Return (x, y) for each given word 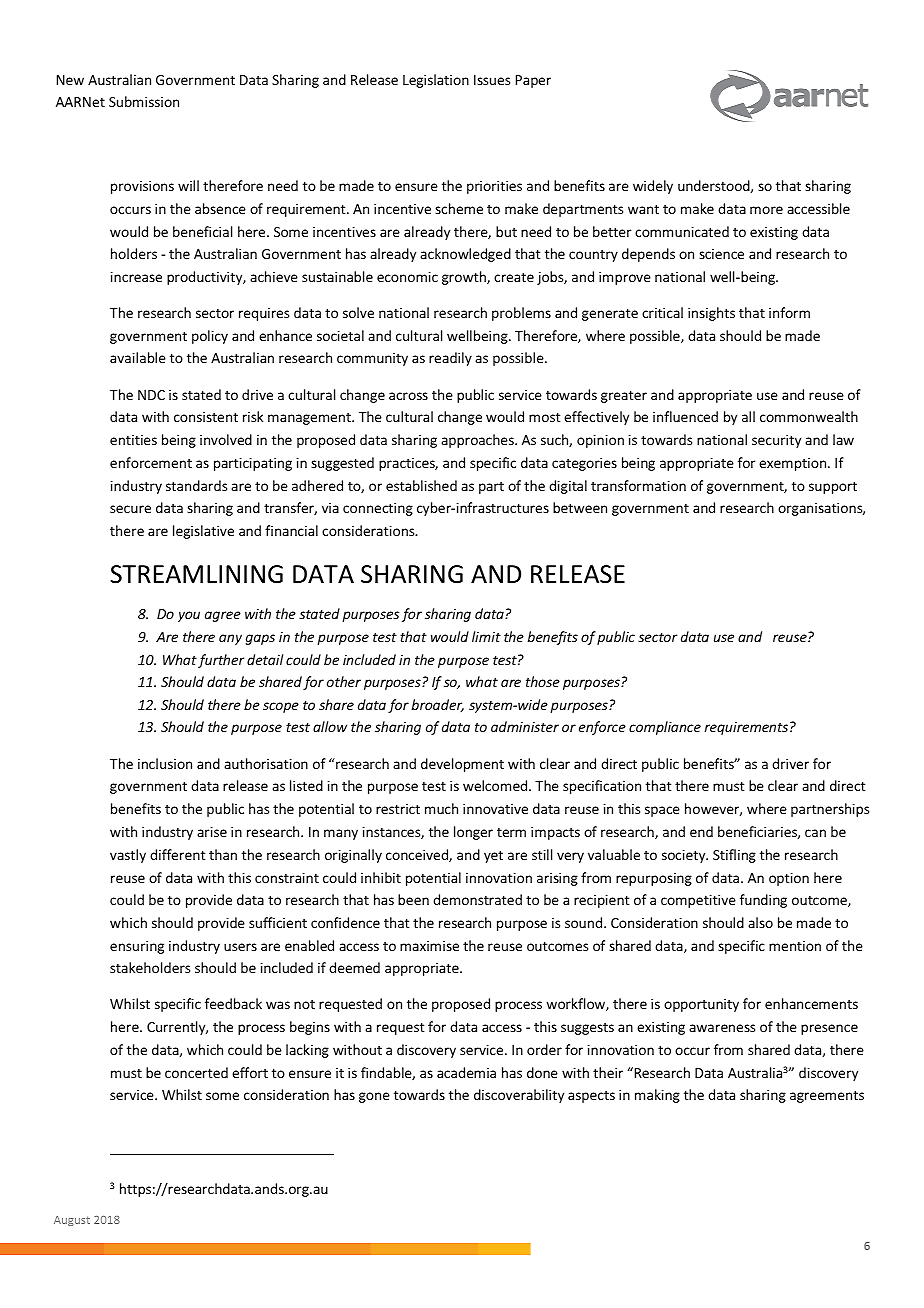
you (189, 616)
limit (486, 636)
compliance (665, 728)
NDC (151, 395)
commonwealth (809, 416)
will (188, 185)
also (760, 922)
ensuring (137, 947)
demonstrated (477, 899)
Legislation (436, 81)
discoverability (519, 1096)
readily (450, 359)
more (766, 210)
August (72, 1221)
